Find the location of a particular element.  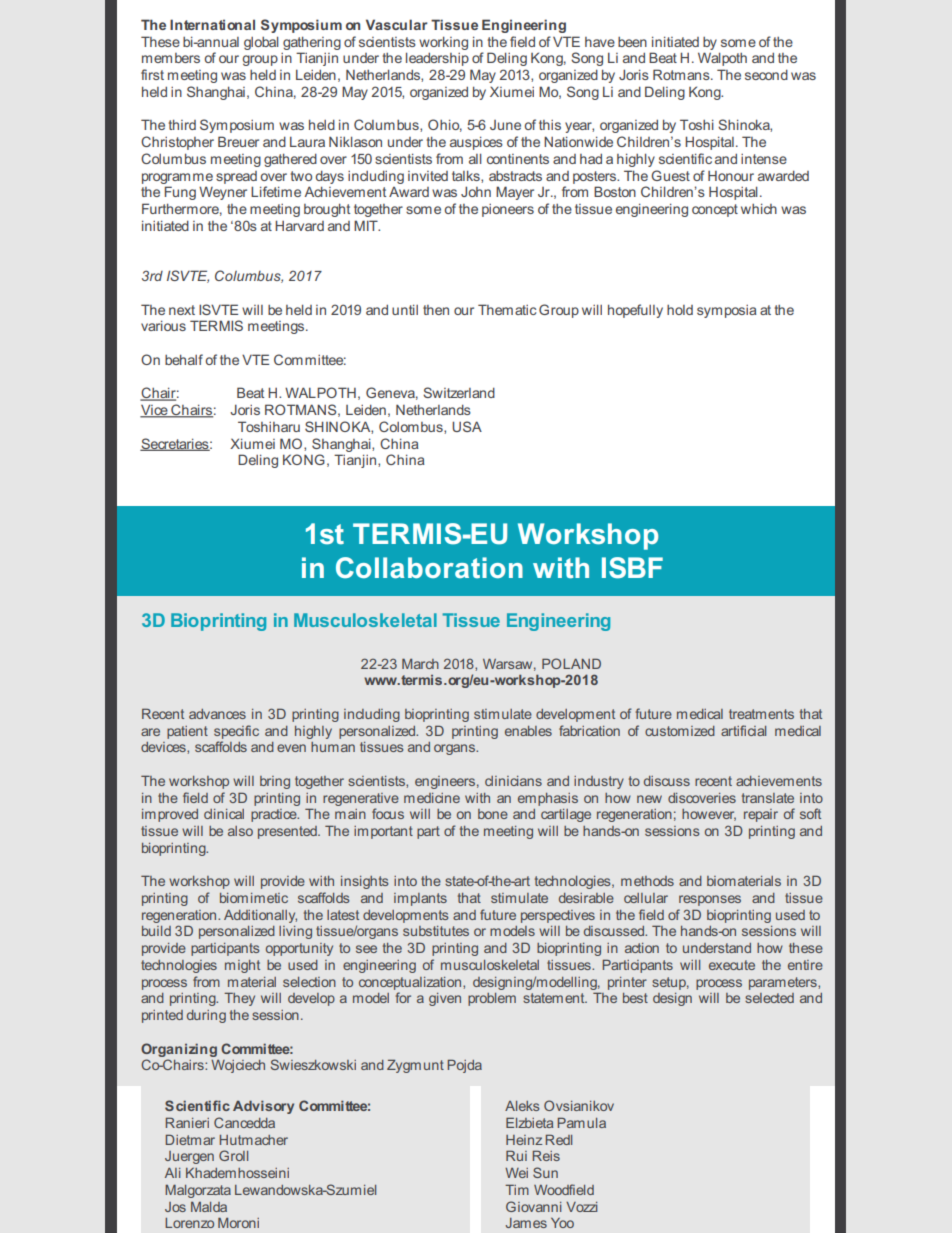

Yoo is located at coordinates (562, 1223).
